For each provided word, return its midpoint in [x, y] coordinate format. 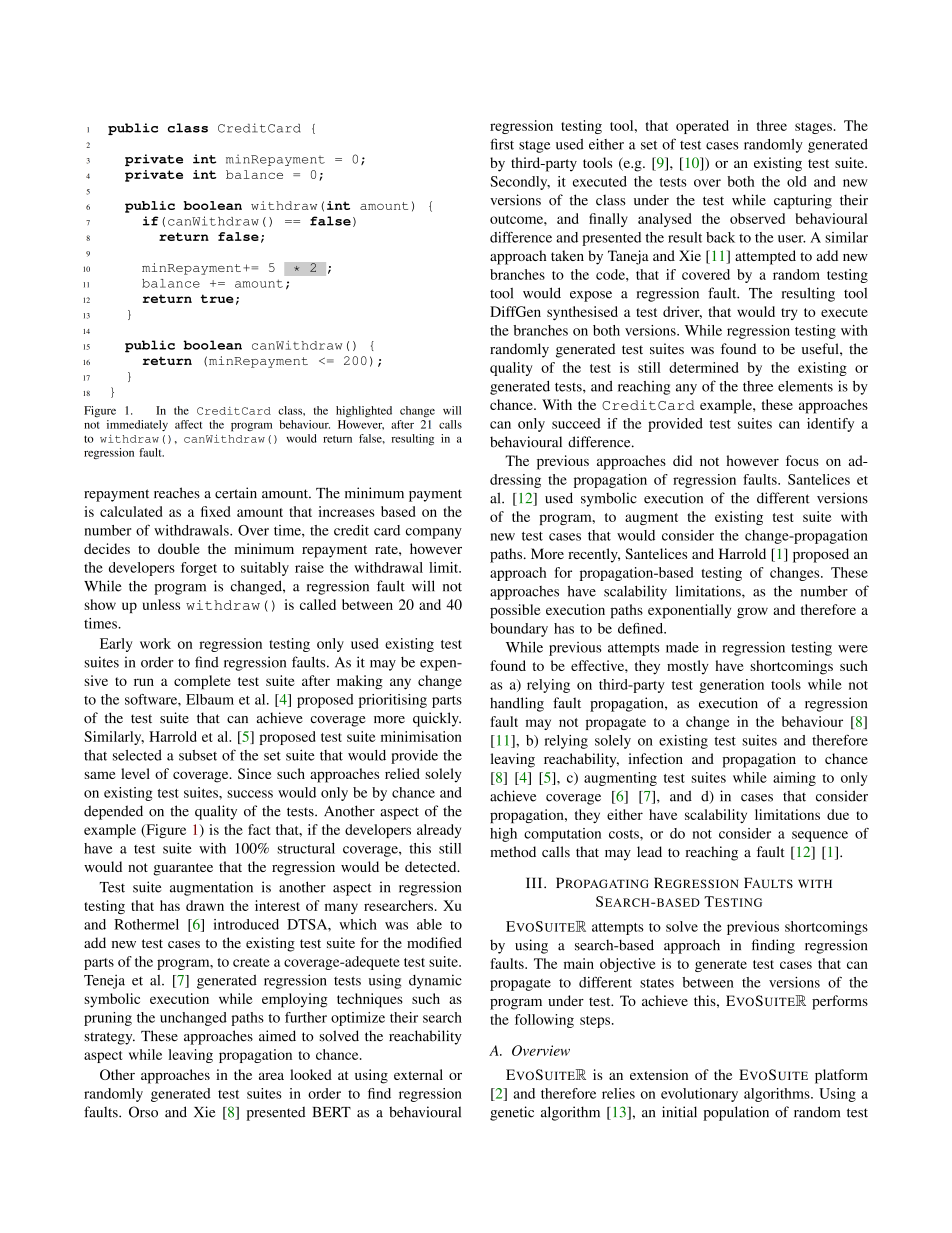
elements [805, 386]
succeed [576, 423]
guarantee [183, 869]
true [217, 298]
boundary [519, 630]
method [513, 851]
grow [752, 613]
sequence [820, 836]
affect [188, 424]
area [271, 1076]
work [155, 643]
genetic [512, 1113]
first [502, 144]
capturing [803, 201]
